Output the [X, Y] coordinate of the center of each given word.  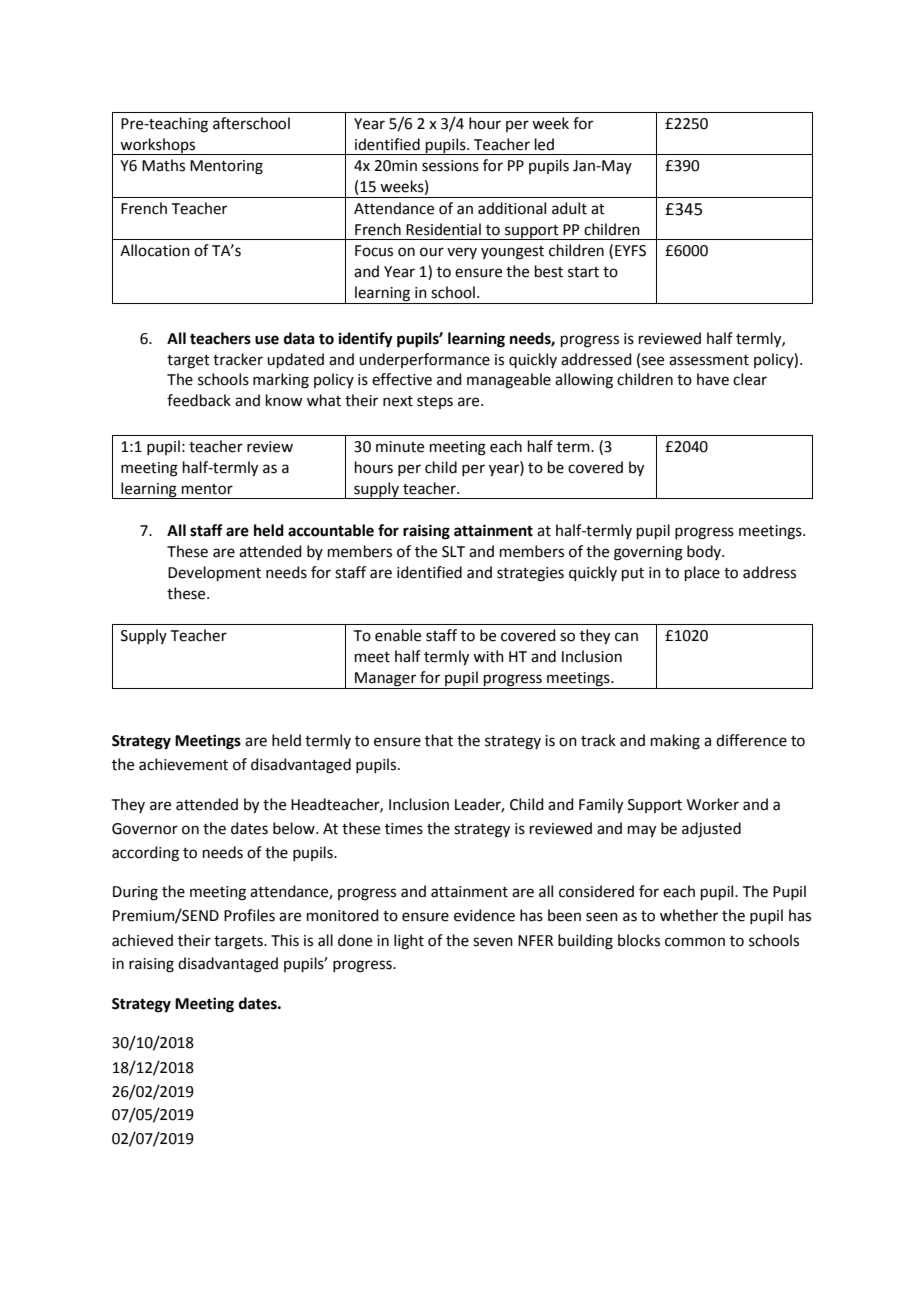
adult [569, 208]
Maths [163, 165]
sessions [450, 166]
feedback [199, 400]
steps [435, 402]
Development [214, 573]
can [626, 637]
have [713, 379]
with [488, 656]
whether [689, 915]
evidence [484, 915]
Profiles [249, 915]
